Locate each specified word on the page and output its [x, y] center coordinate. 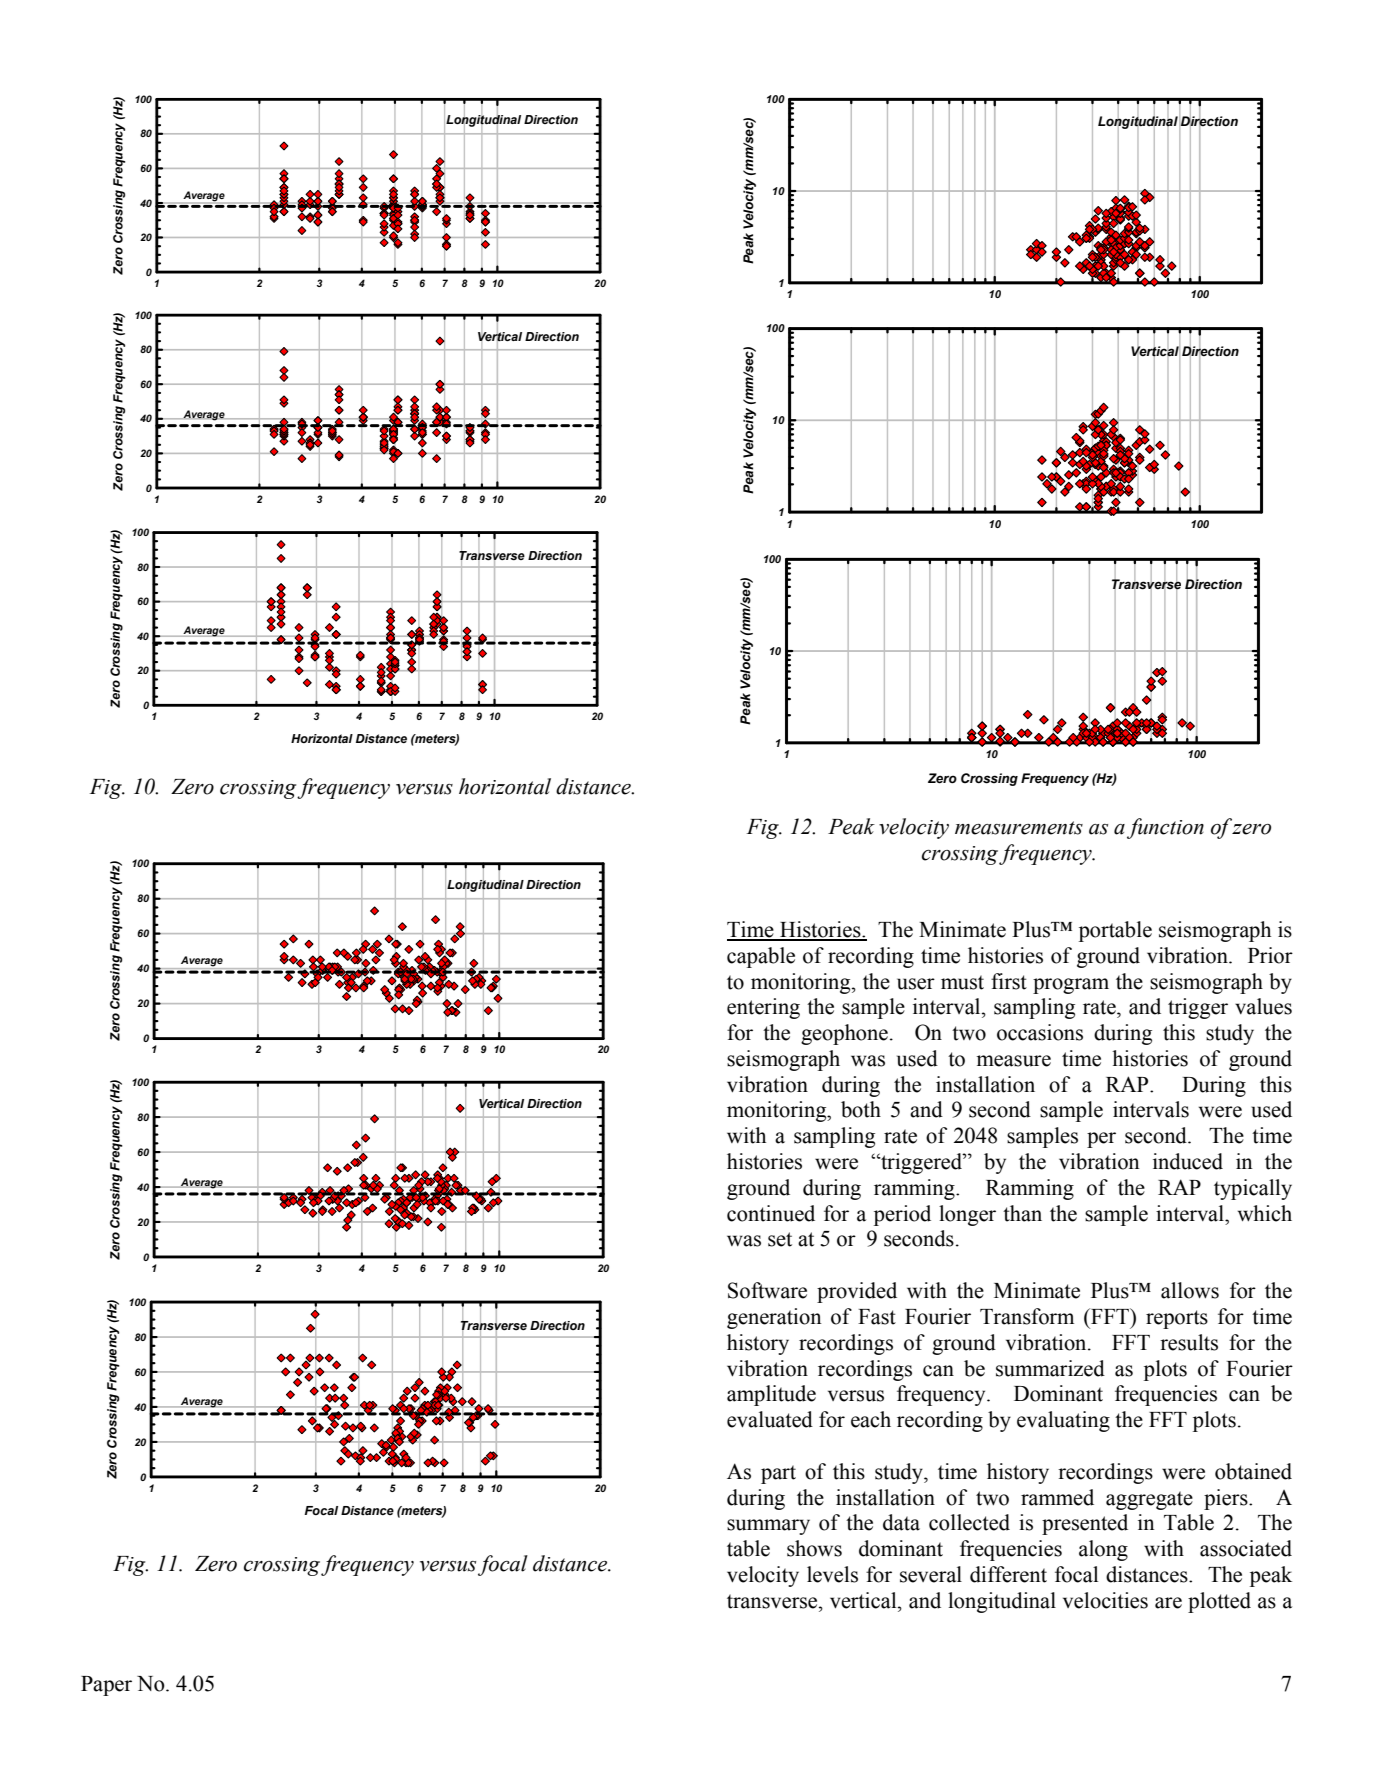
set [780, 1239]
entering [763, 1008]
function [1165, 828]
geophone [844, 1034]
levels [832, 1574]
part [778, 1474]
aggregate [1149, 1500]
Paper [106, 1686]
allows [1190, 1290]
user [916, 984]
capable [761, 957]
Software [767, 1290]
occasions [1040, 1032]
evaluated [770, 1419]
